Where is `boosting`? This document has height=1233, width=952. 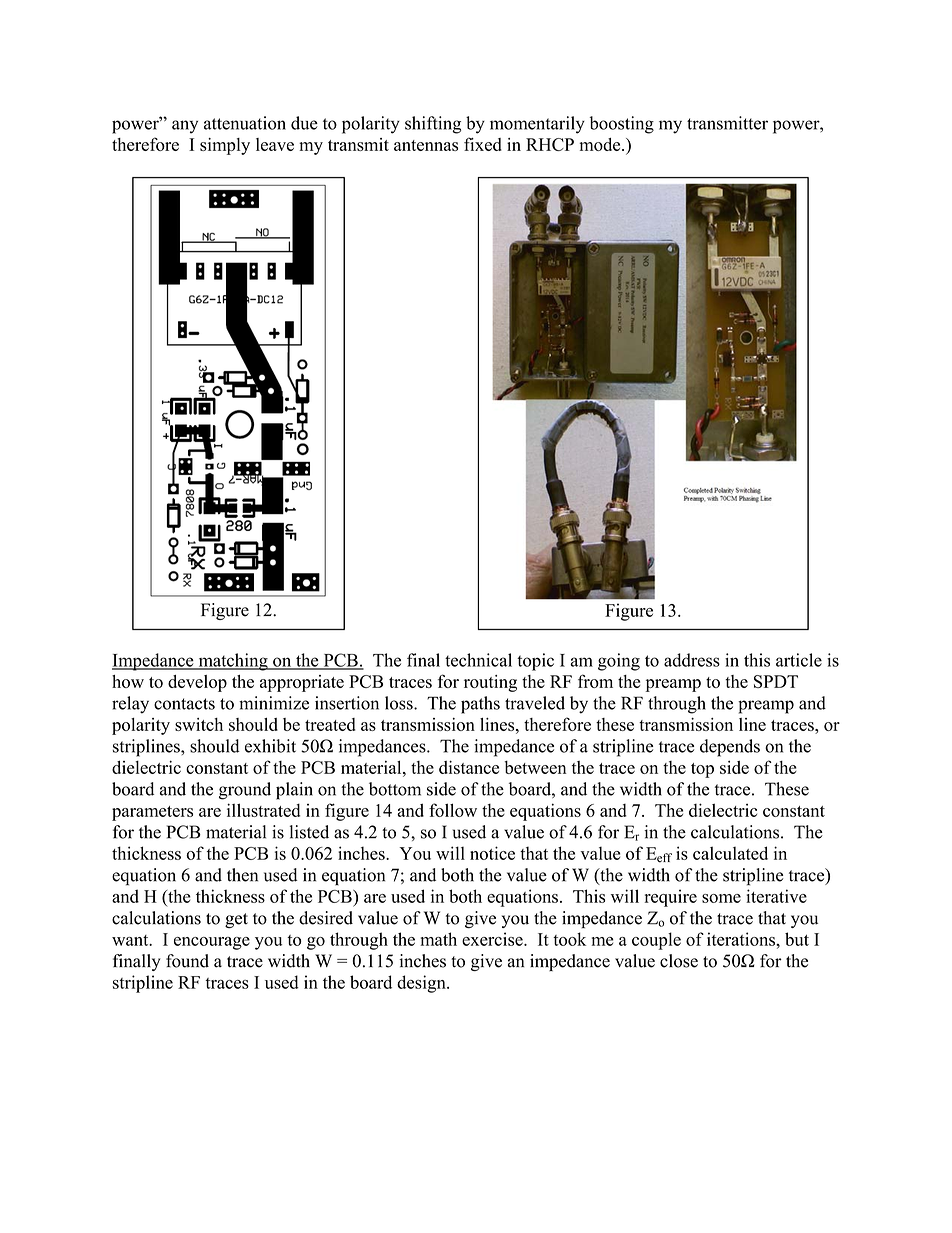
boosting is located at coordinates (622, 125).
